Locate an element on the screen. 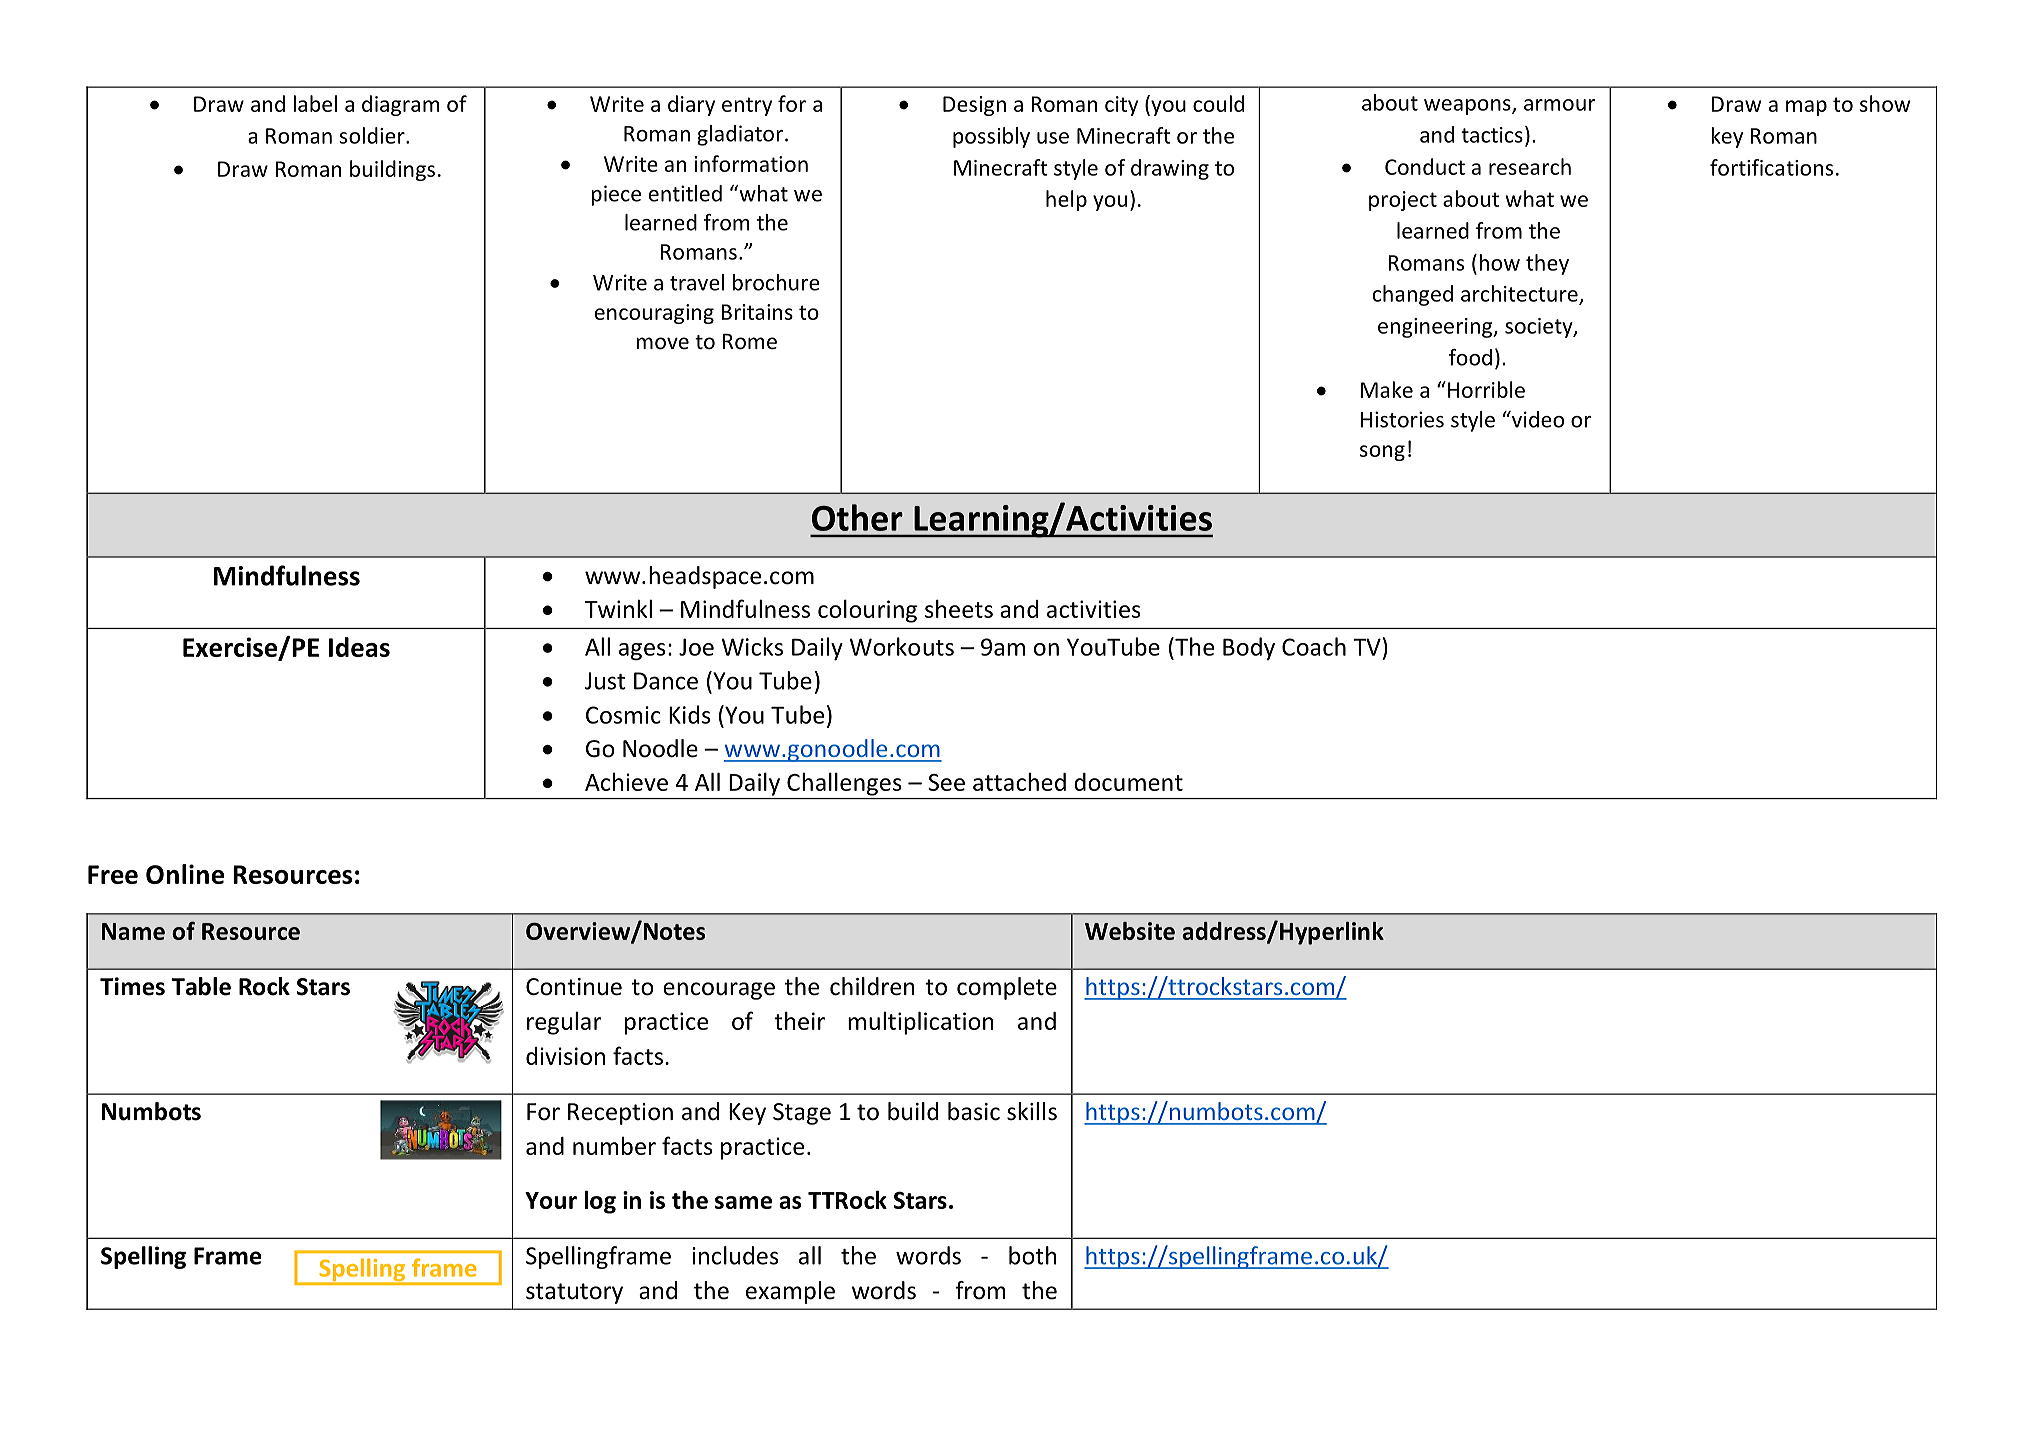 The height and width of the screenshot is (1430, 2023). Table is located at coordinates (201, 986).
